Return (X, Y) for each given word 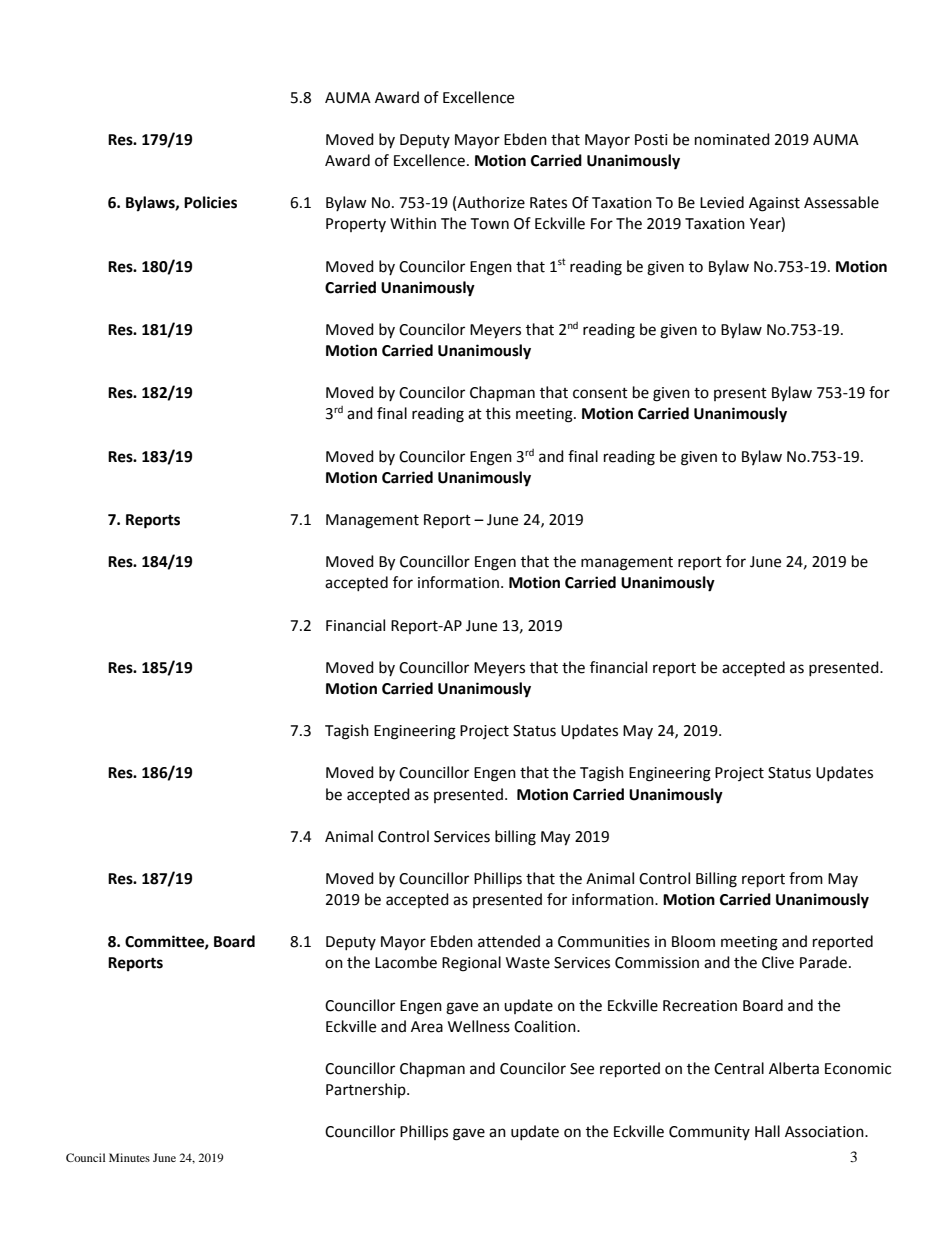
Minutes (129, 1157)
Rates (548, 203)
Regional (471, 964)
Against (774, 204)
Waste (528, 963)
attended (509, 941)
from (806, 878)
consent (600, 393)
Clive (778, 962)
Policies (210, 202)
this (498, 413)
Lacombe (406, 962)
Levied (722, 202)
